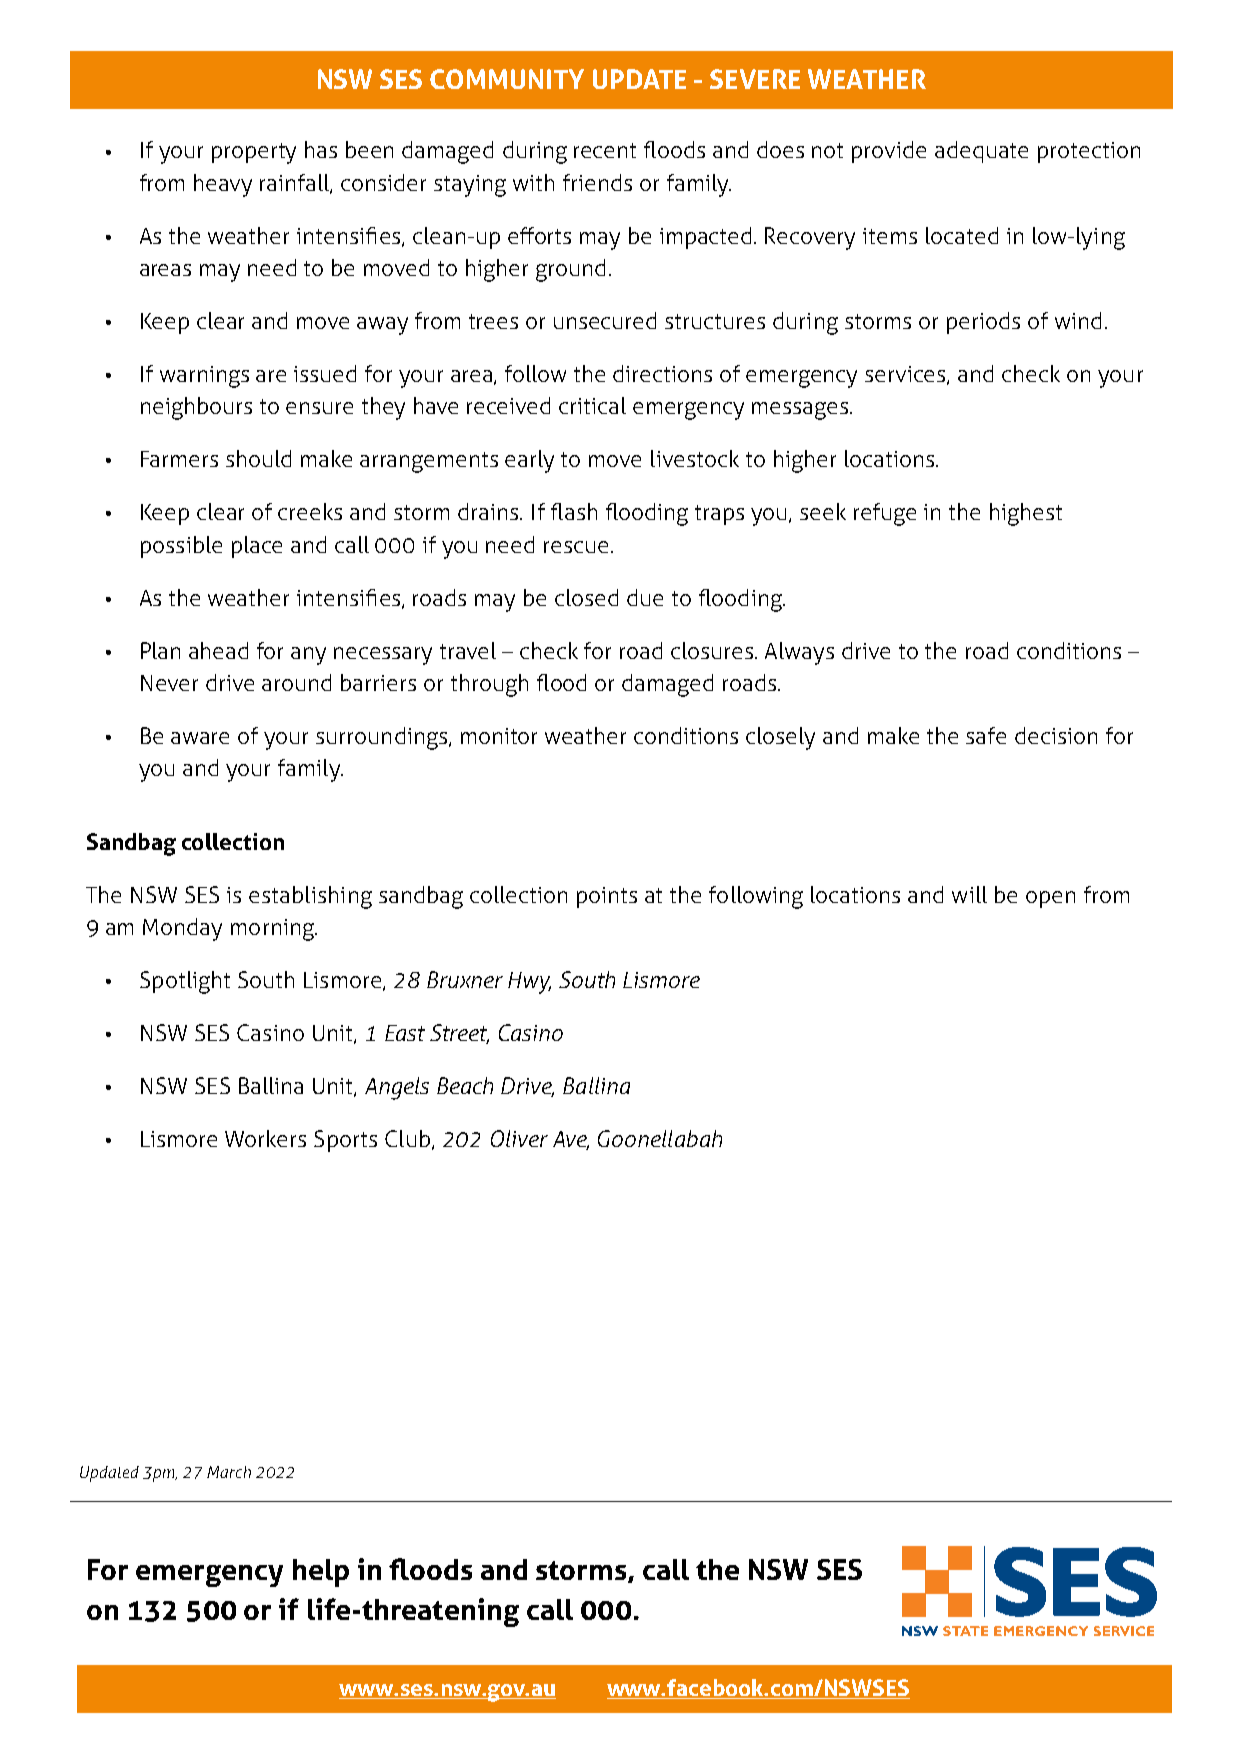  Describe the element at coordinates (981, 152) in the screenshot. I see `adequate` at that location.
